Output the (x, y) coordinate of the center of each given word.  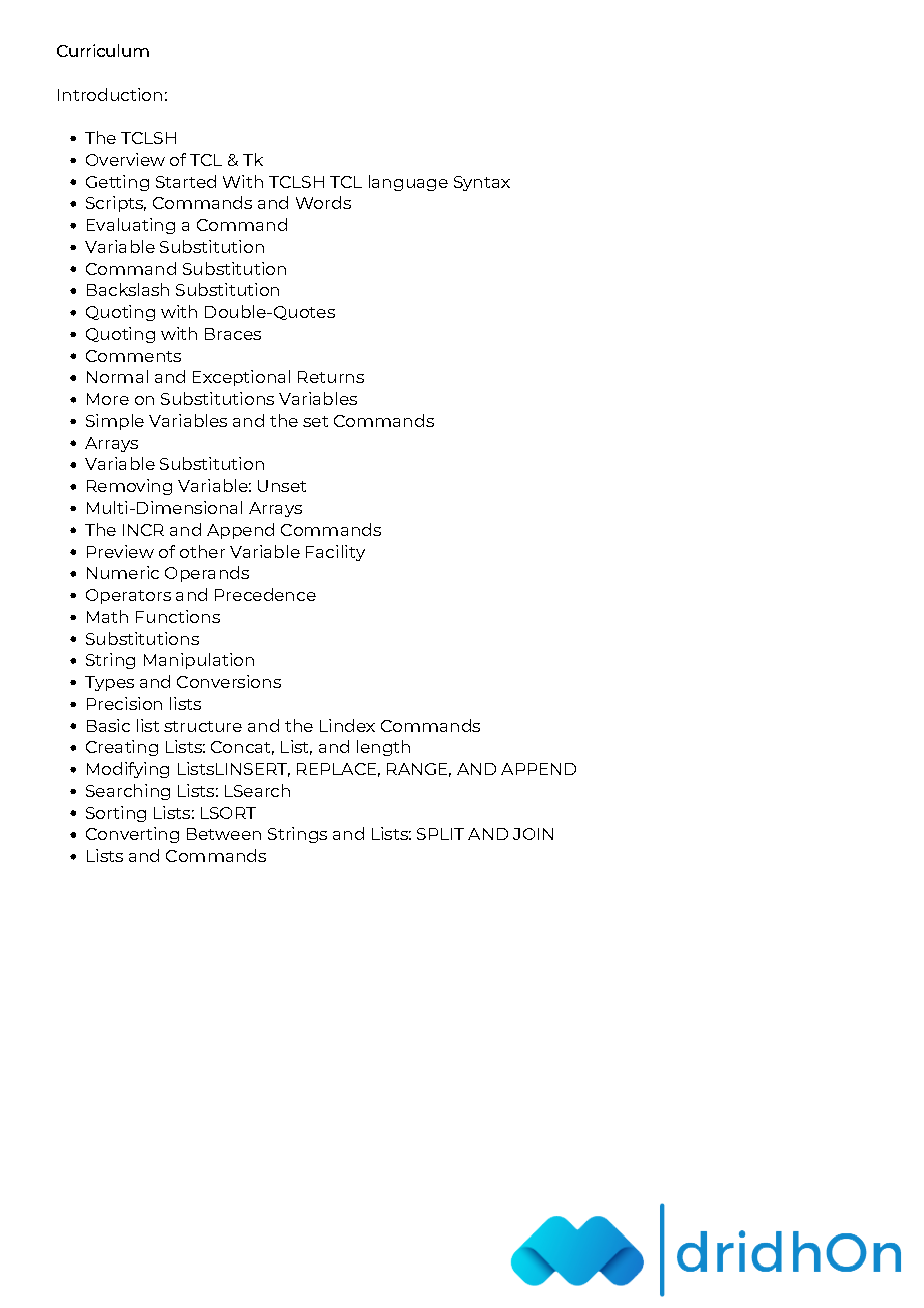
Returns (331, 377)
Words (323, 202)
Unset (282, 486)
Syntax (482, 183)
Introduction (110, 94)
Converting (132, 835)
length (383, 748)
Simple (115, 422)
